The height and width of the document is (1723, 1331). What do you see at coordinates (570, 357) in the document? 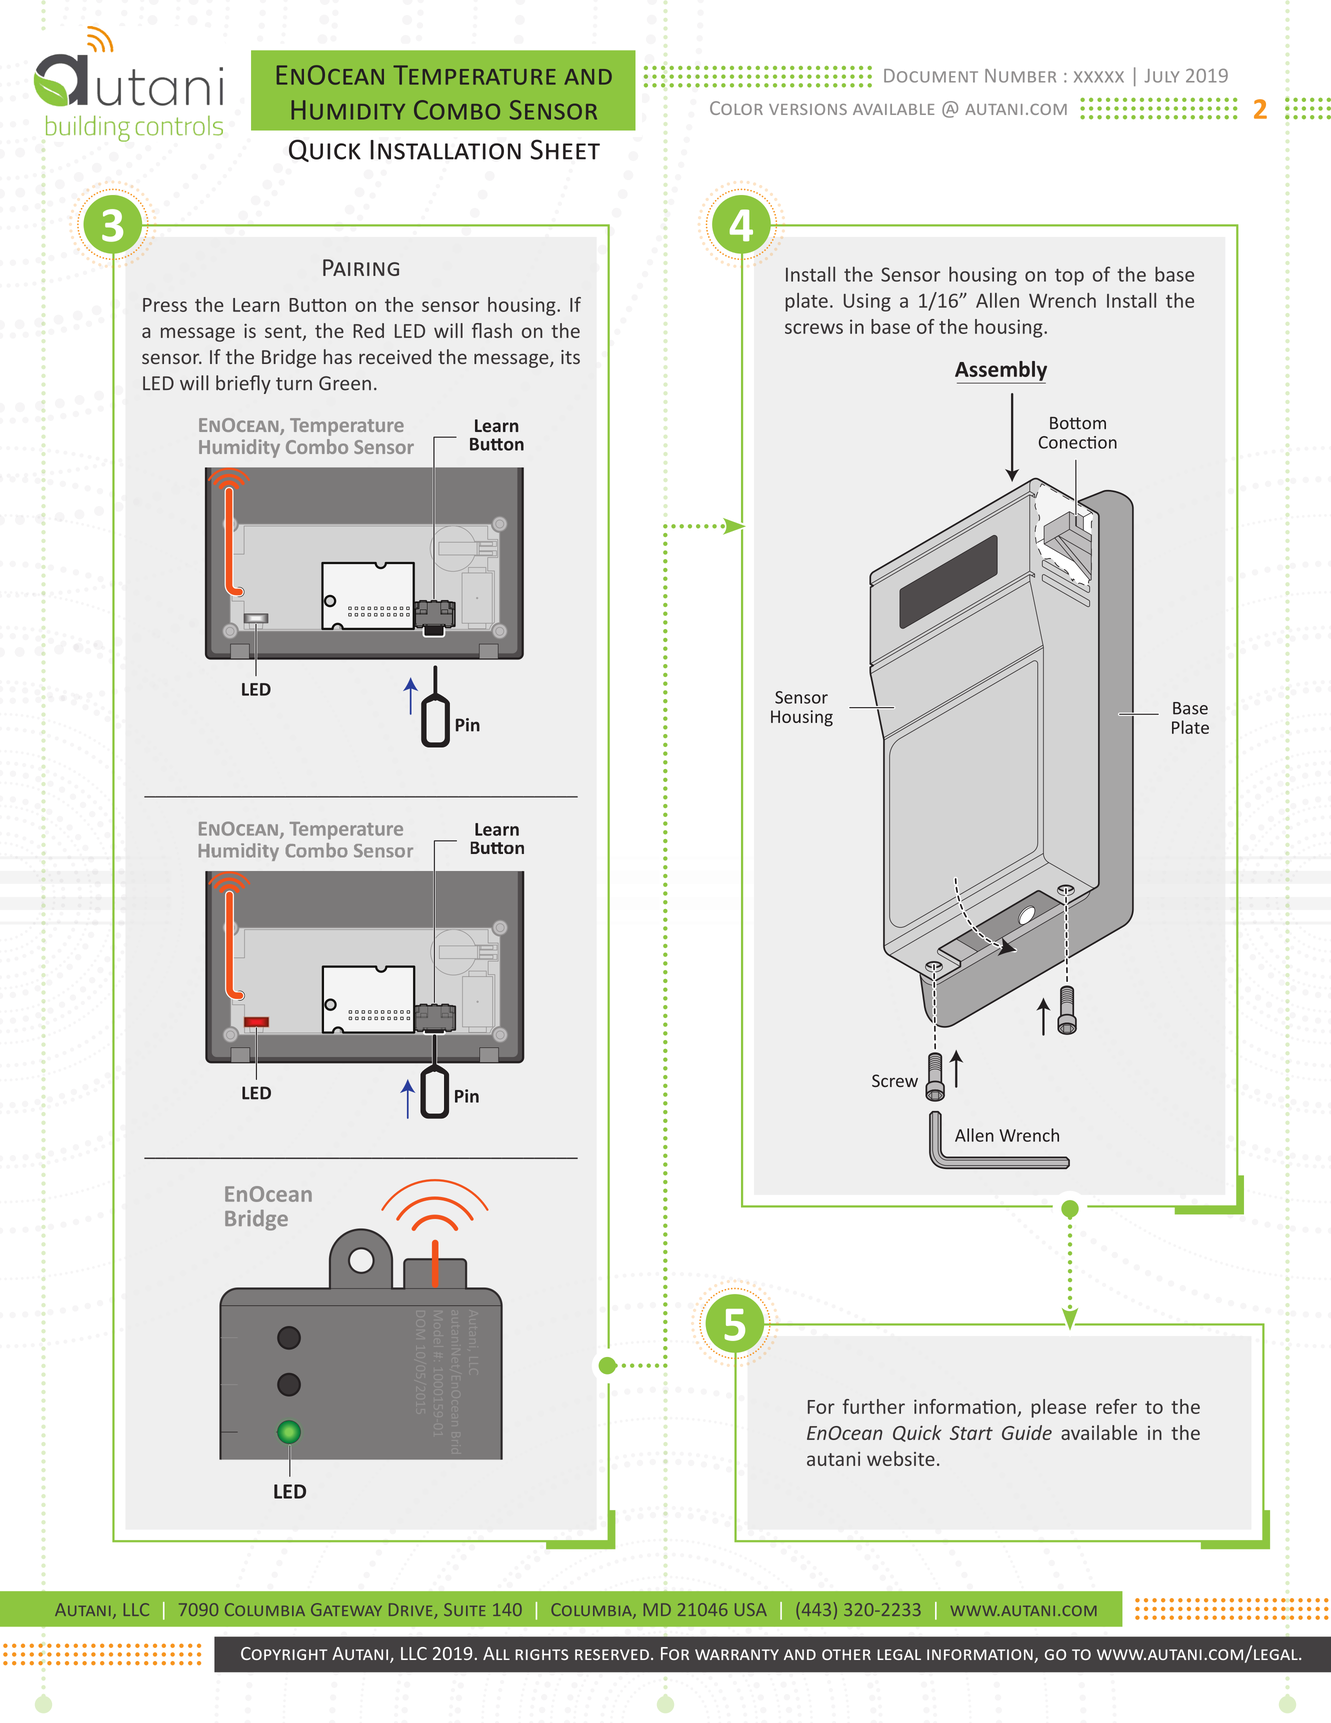
I see `its` at bounding box center [570, 357].
